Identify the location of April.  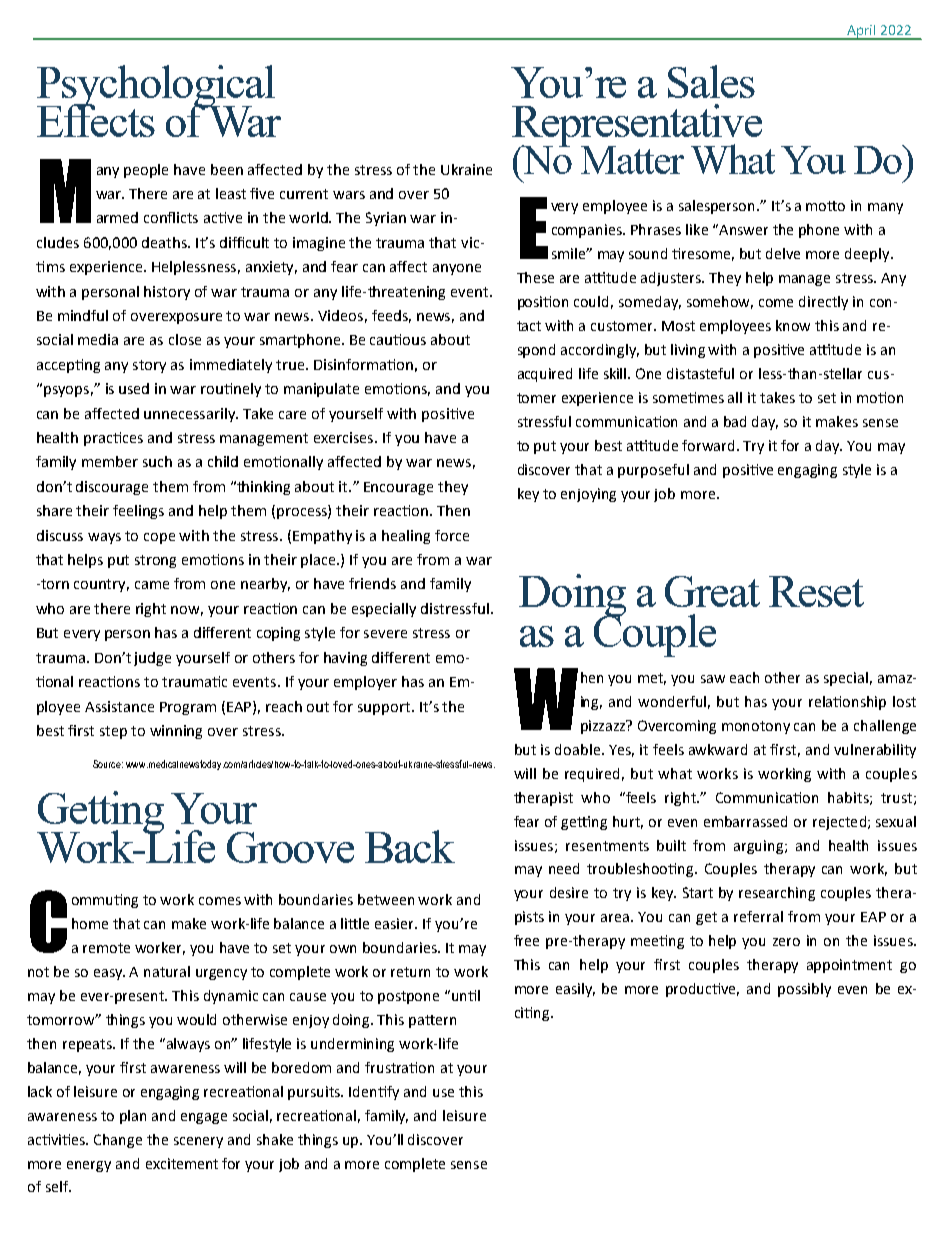
(861, 32).
